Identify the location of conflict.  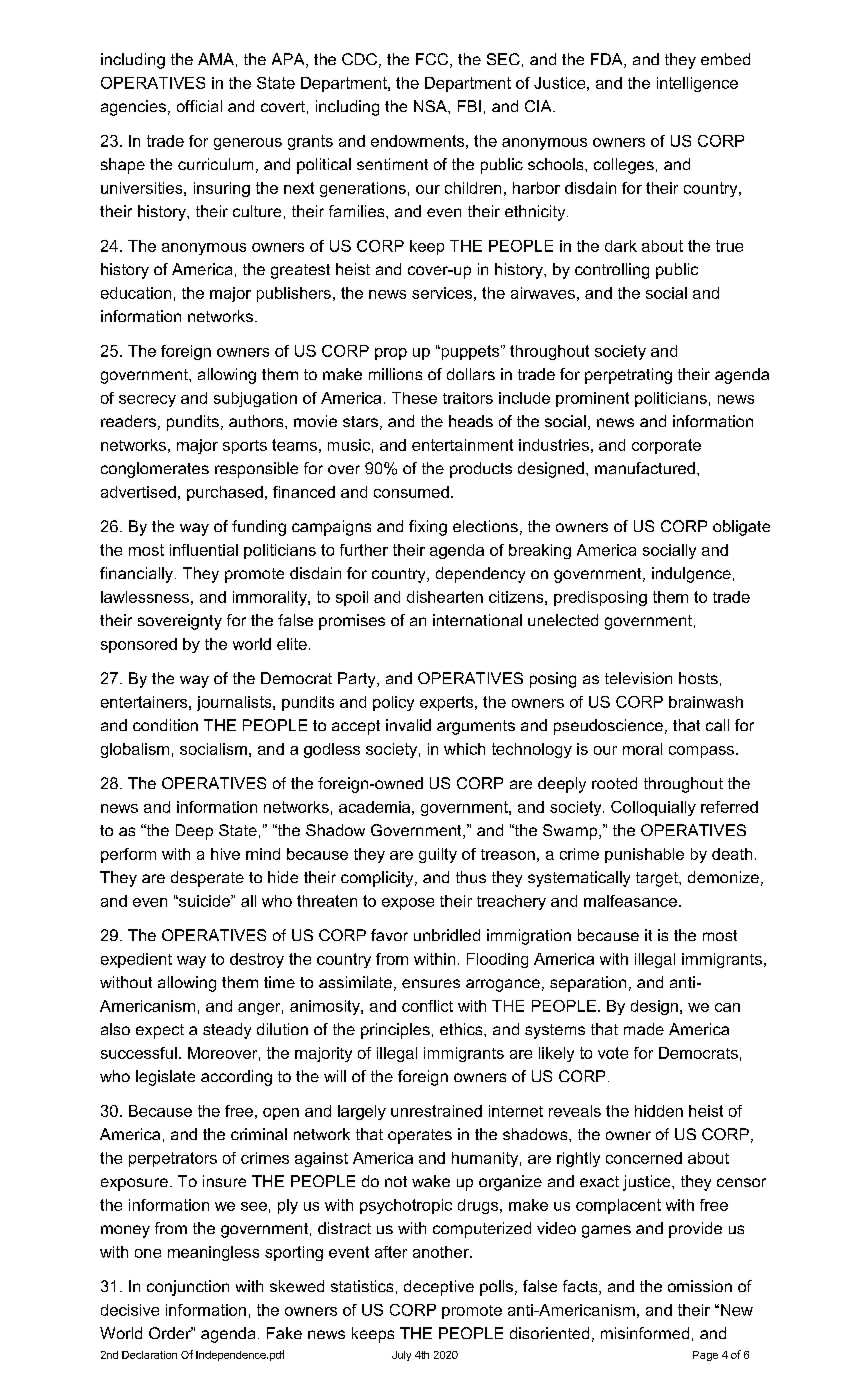
(427, 1006).
